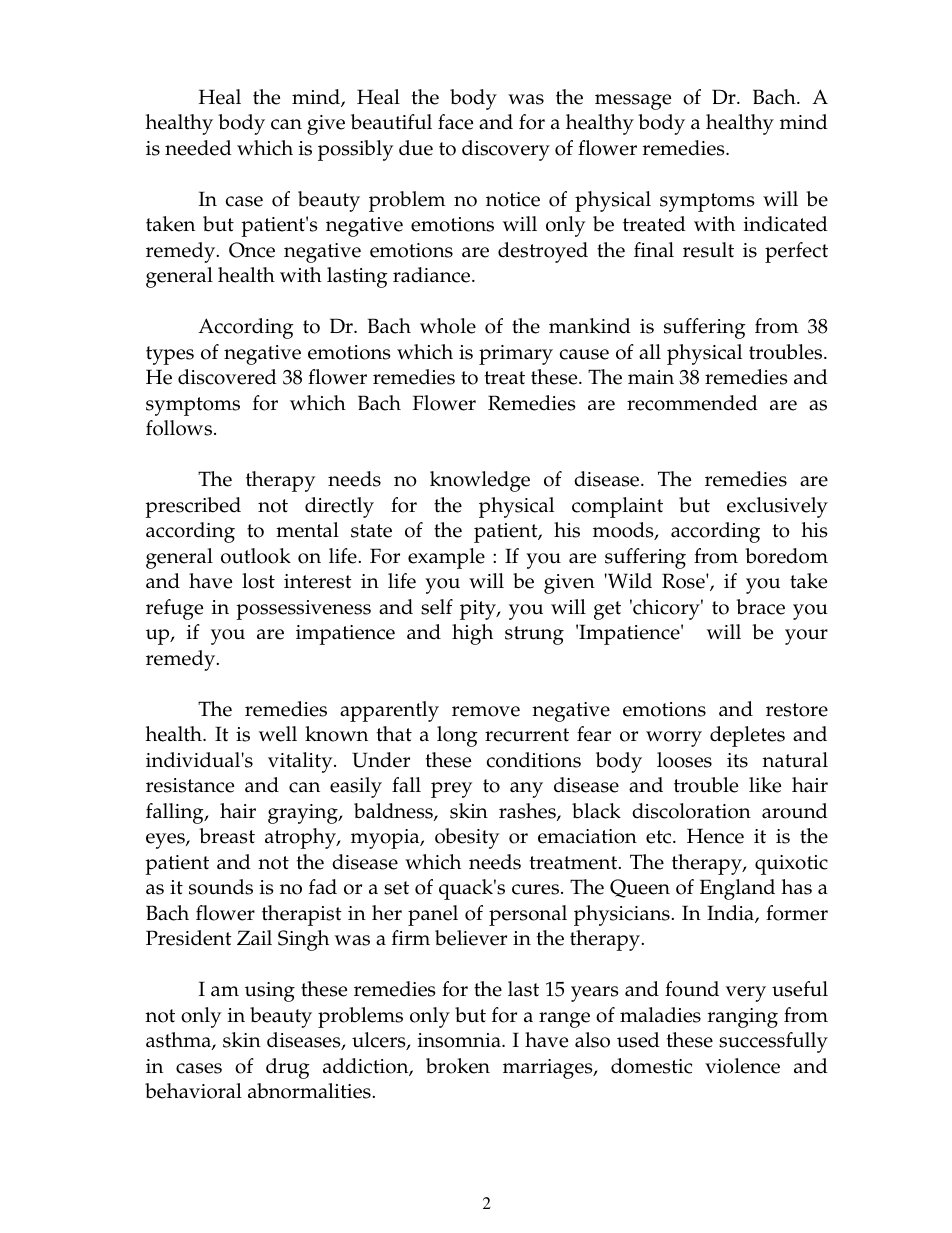 This page has height=1233, width=952. I want to click on drug, so click(288, 1068).
